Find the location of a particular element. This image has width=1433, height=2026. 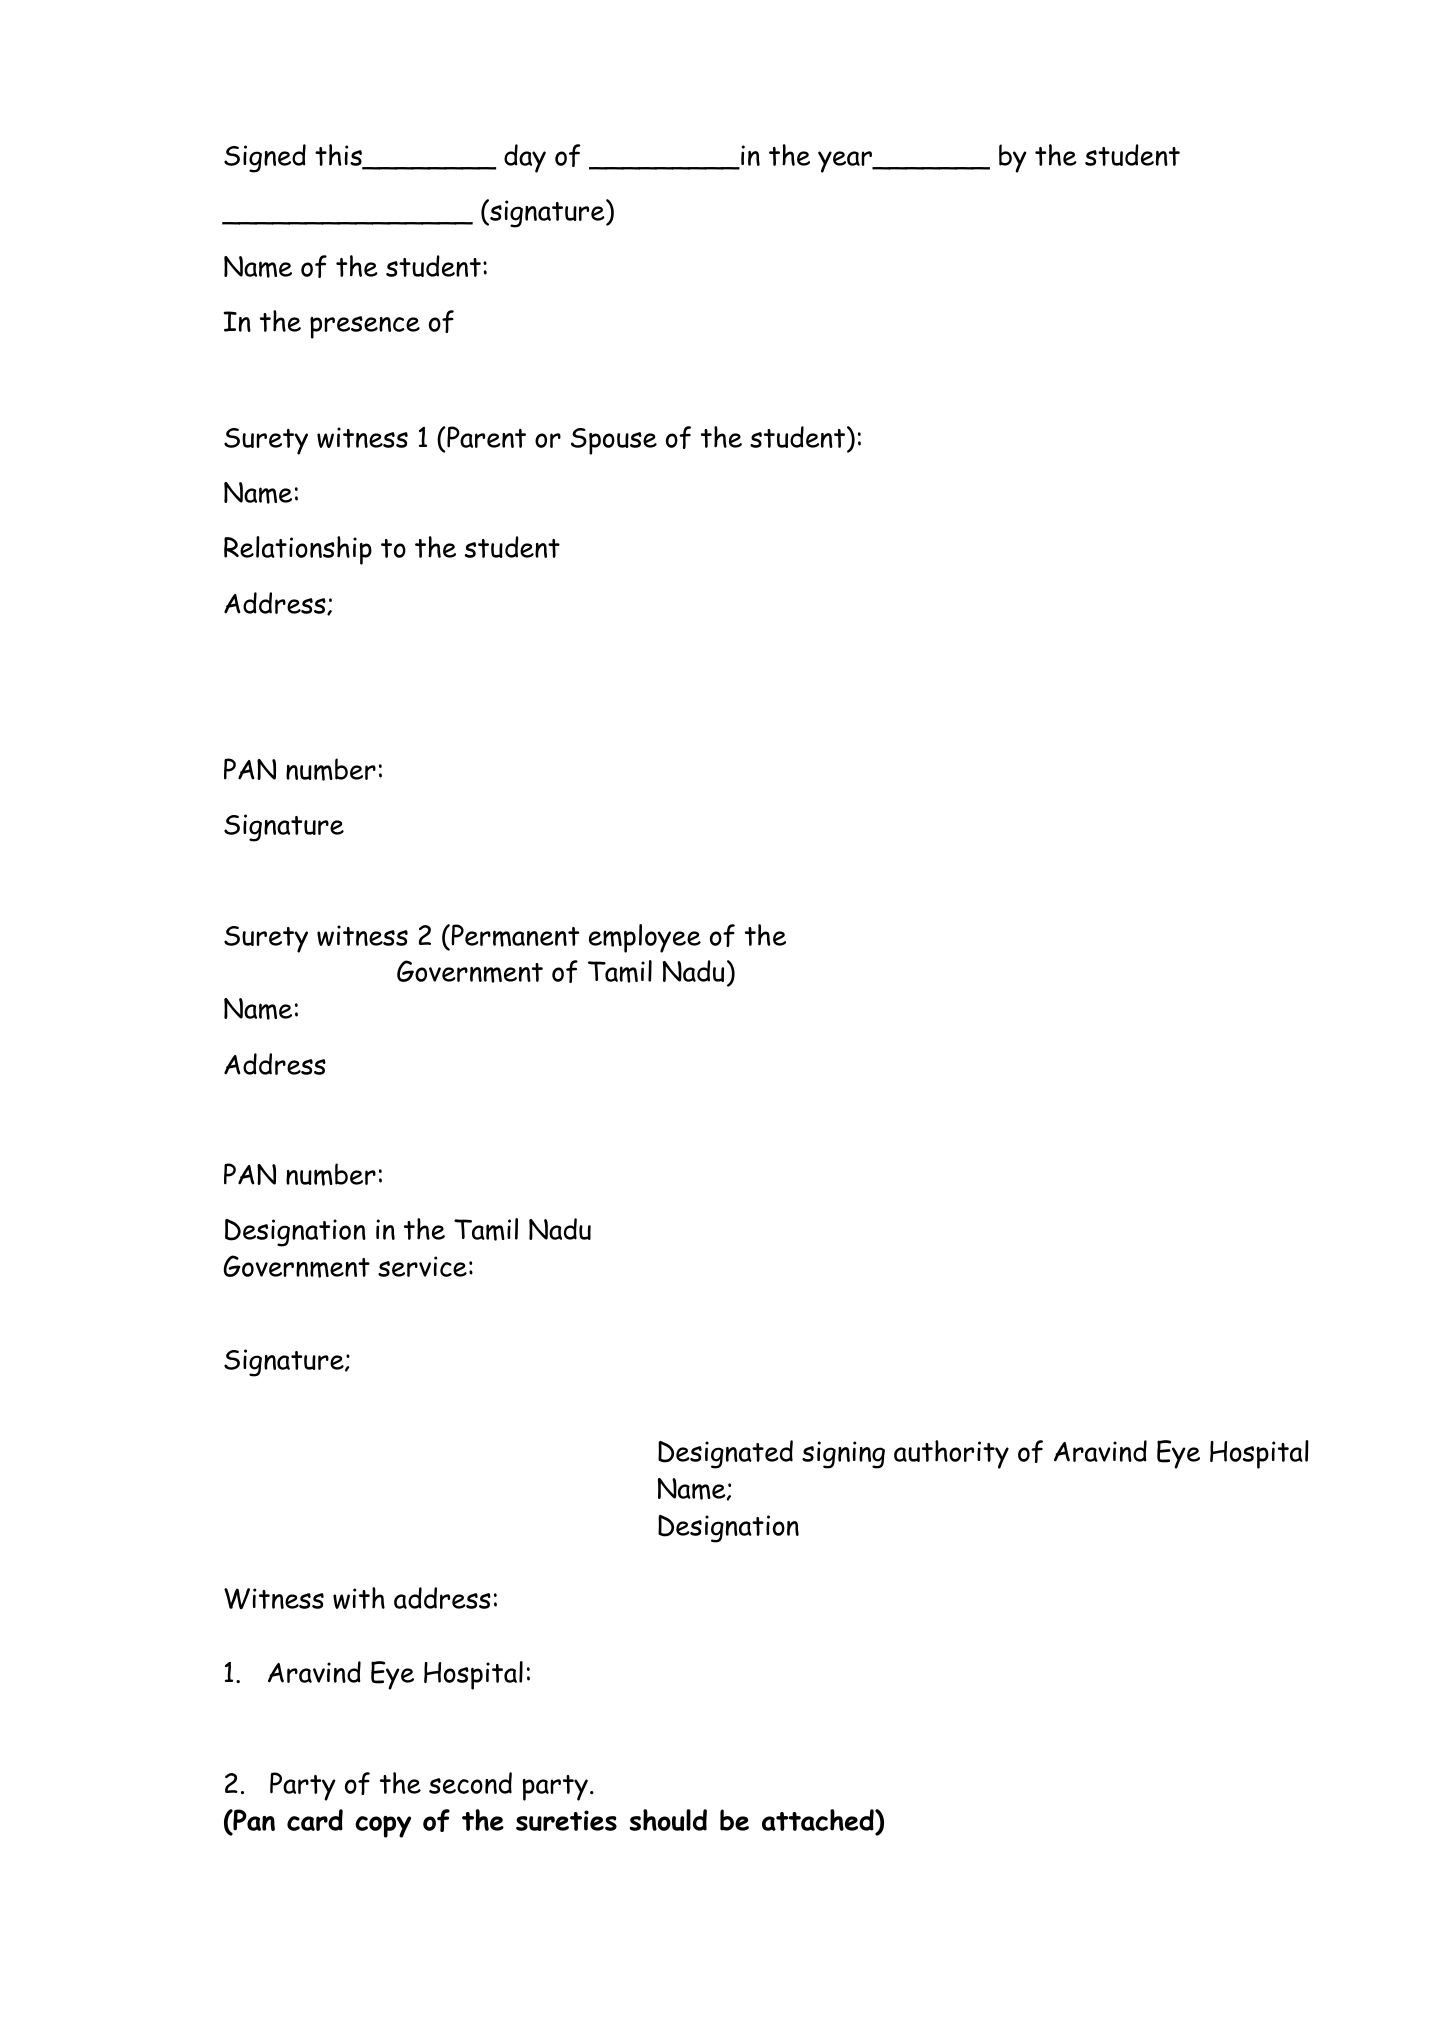

Relationship is located at coordinates (298, 550).
